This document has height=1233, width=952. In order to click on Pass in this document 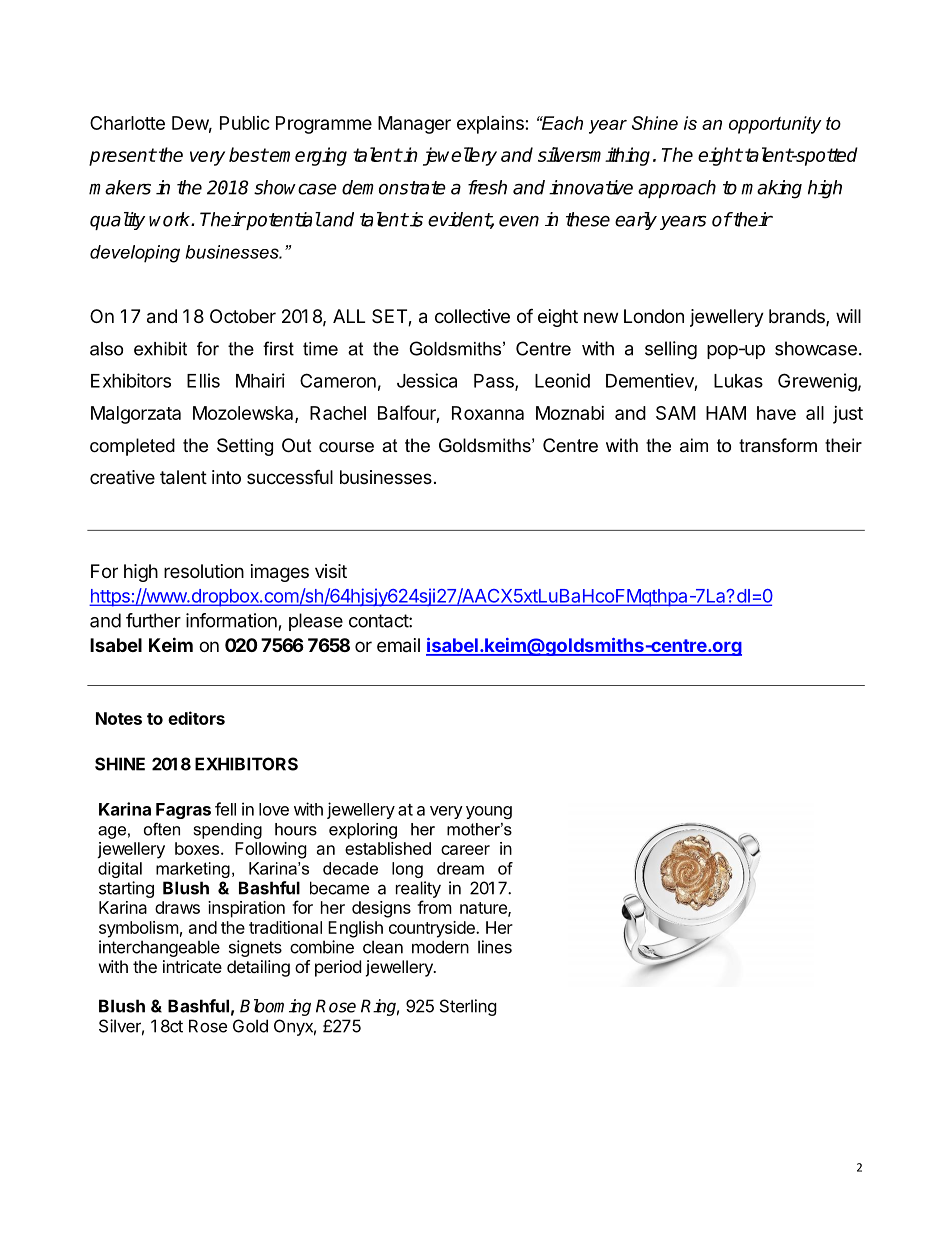, I will do `click(495, 382)`.
